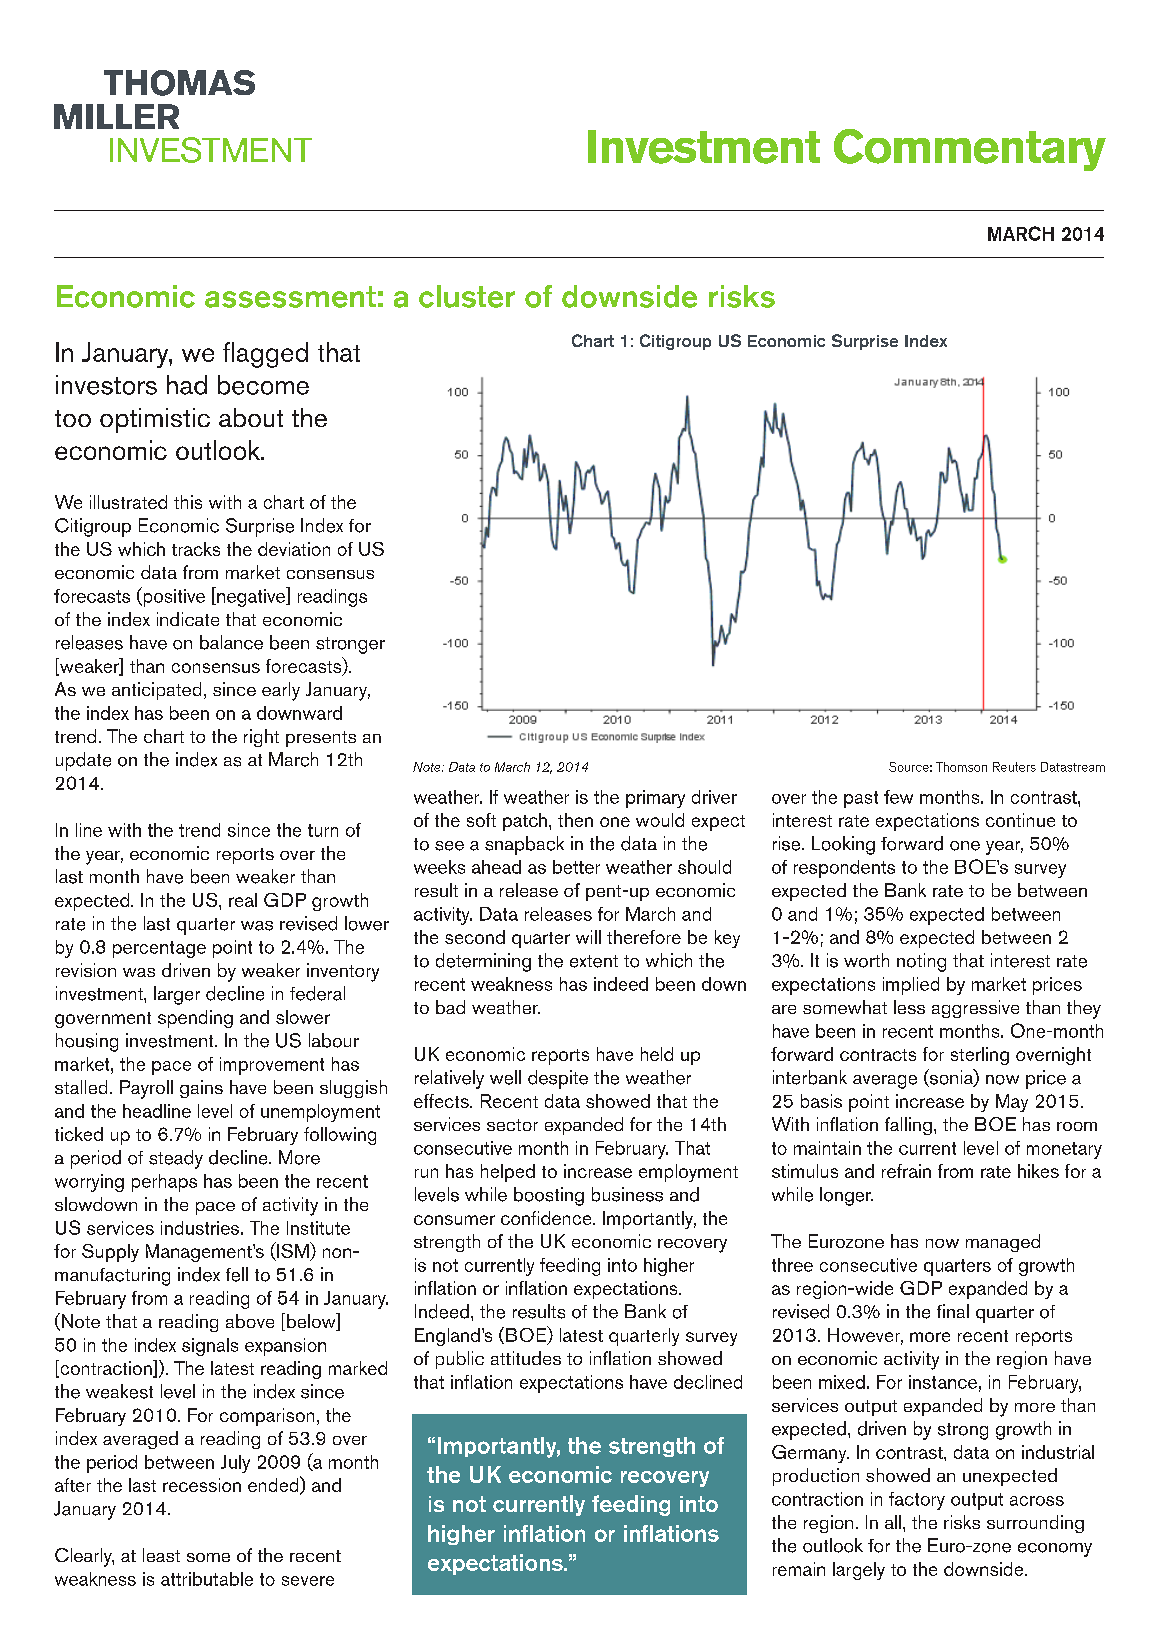  Describe the element at coordinates (467, 296) in the document. I see `cluster` at that location.
